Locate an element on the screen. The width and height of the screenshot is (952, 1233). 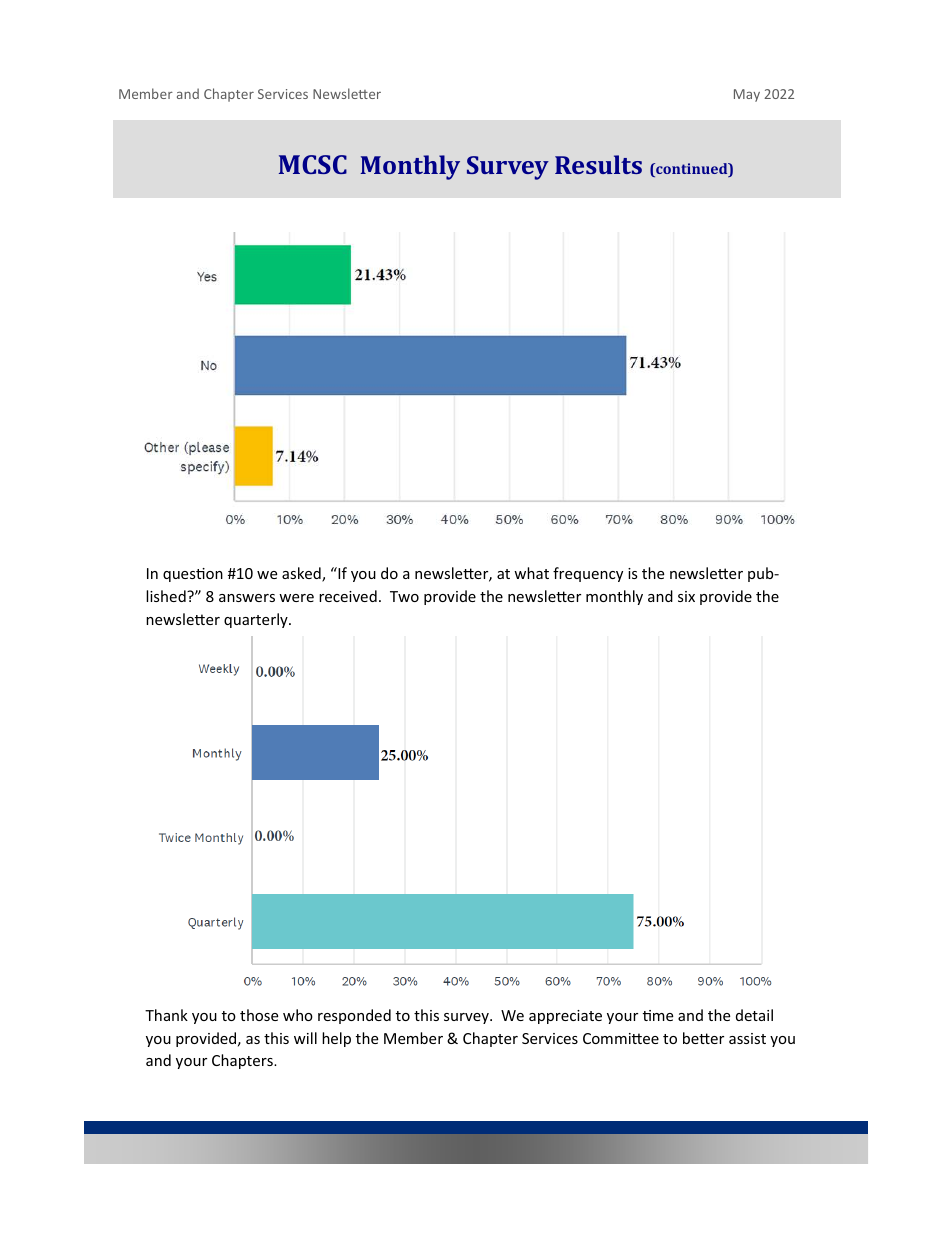
time is located at coordinates (658, 1015).
